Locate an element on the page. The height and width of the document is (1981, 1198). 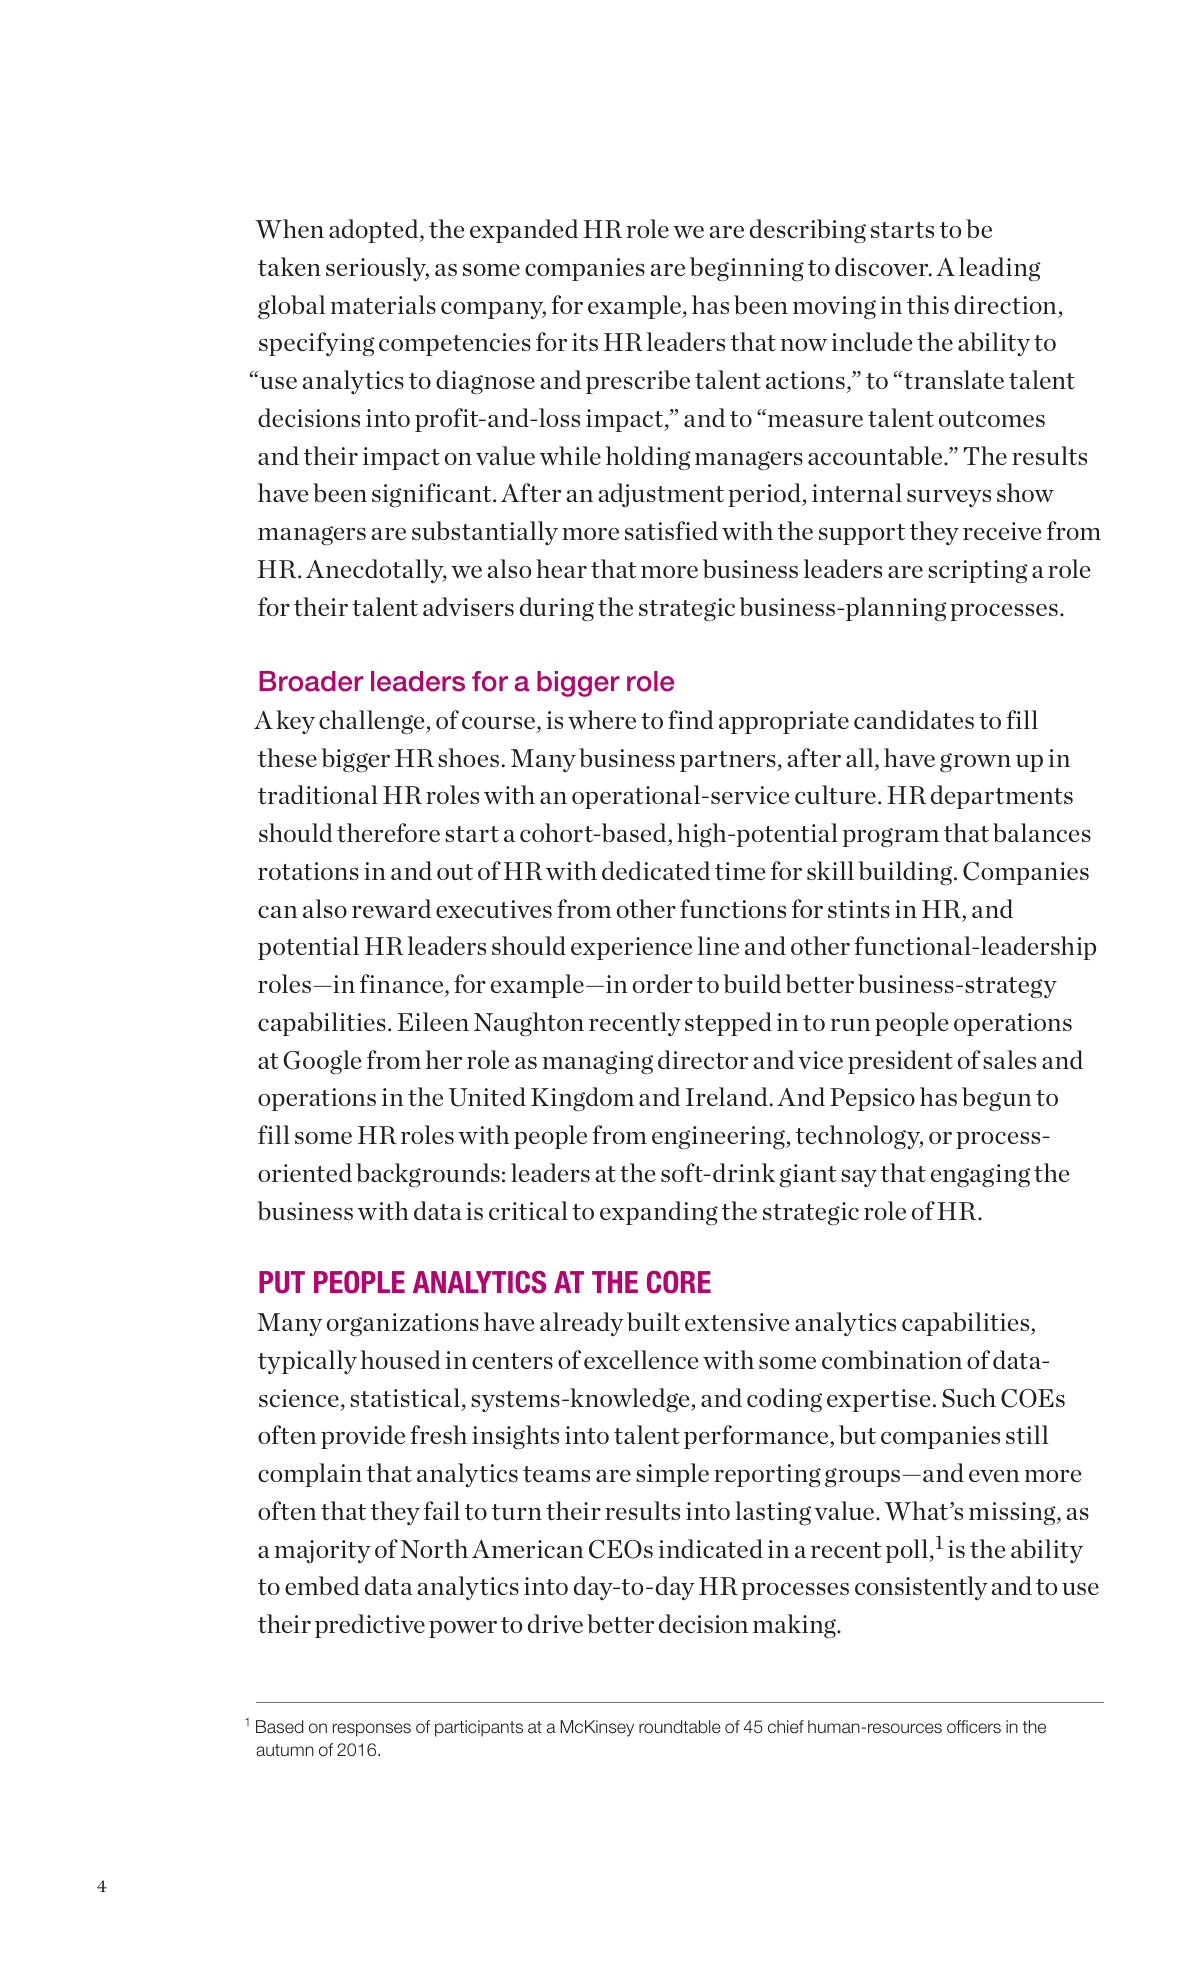
roundtable is located at coordinates (680, 1727).
